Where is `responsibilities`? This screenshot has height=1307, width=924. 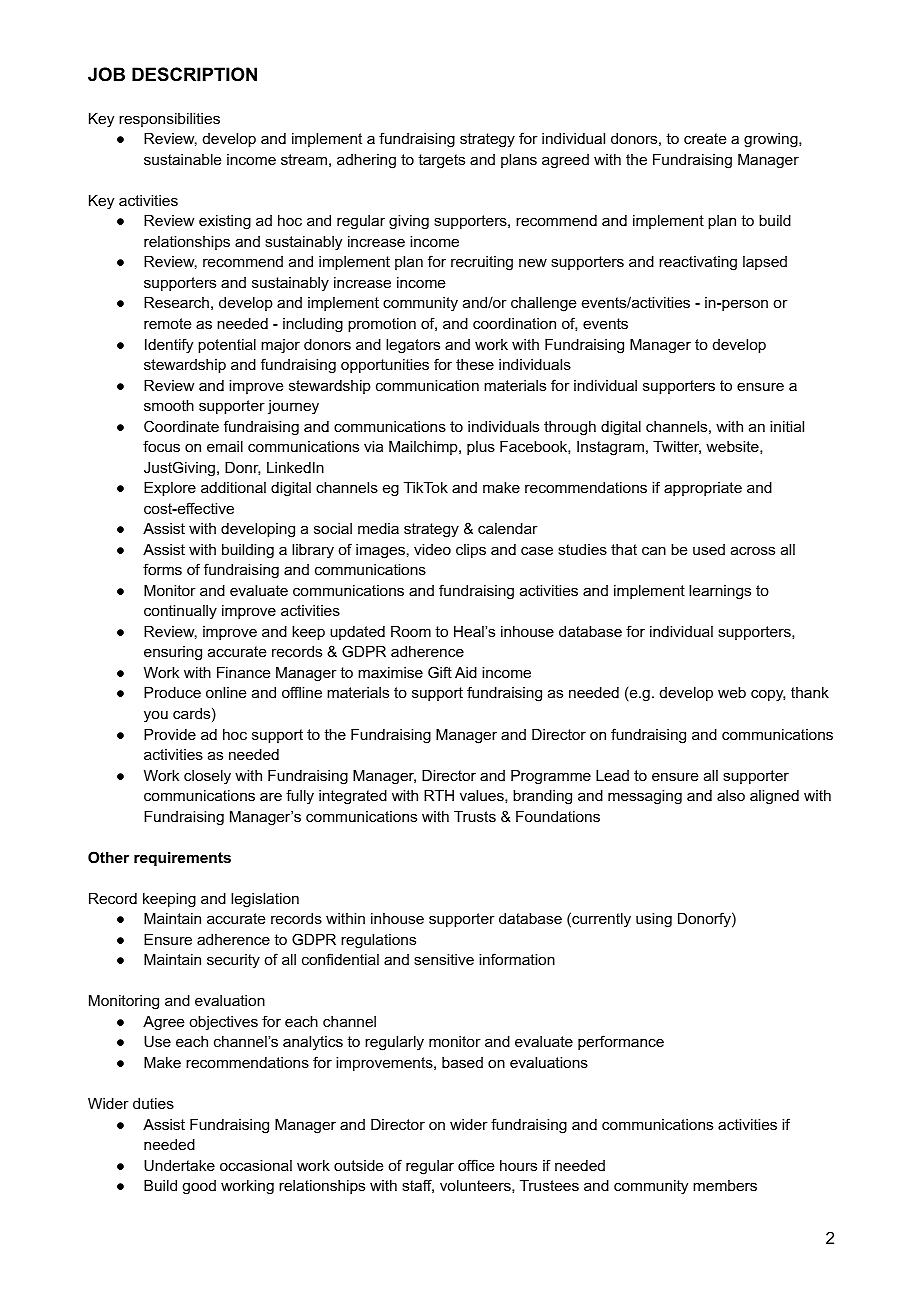 responsibilities is located at coordinates (169, 120).
